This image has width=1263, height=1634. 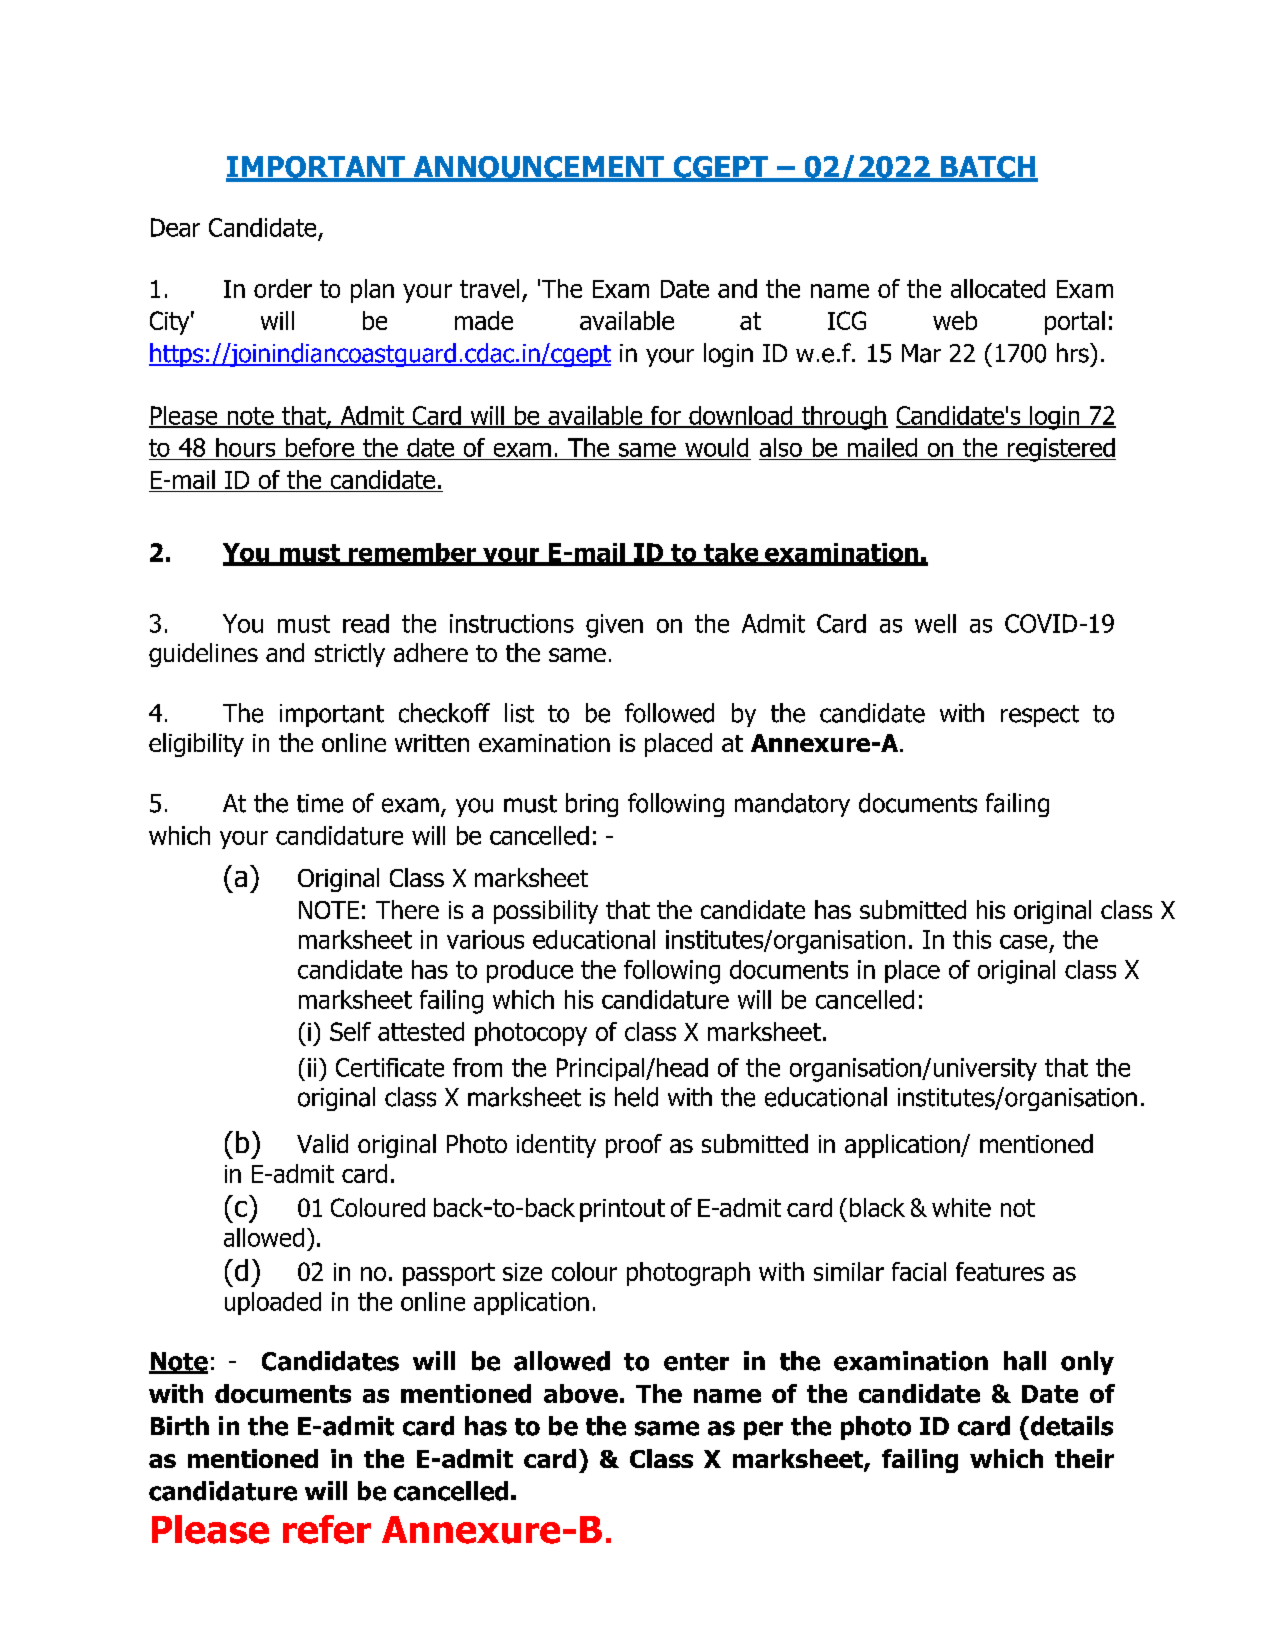 I want to click on order, so click(x=283, y=288).
